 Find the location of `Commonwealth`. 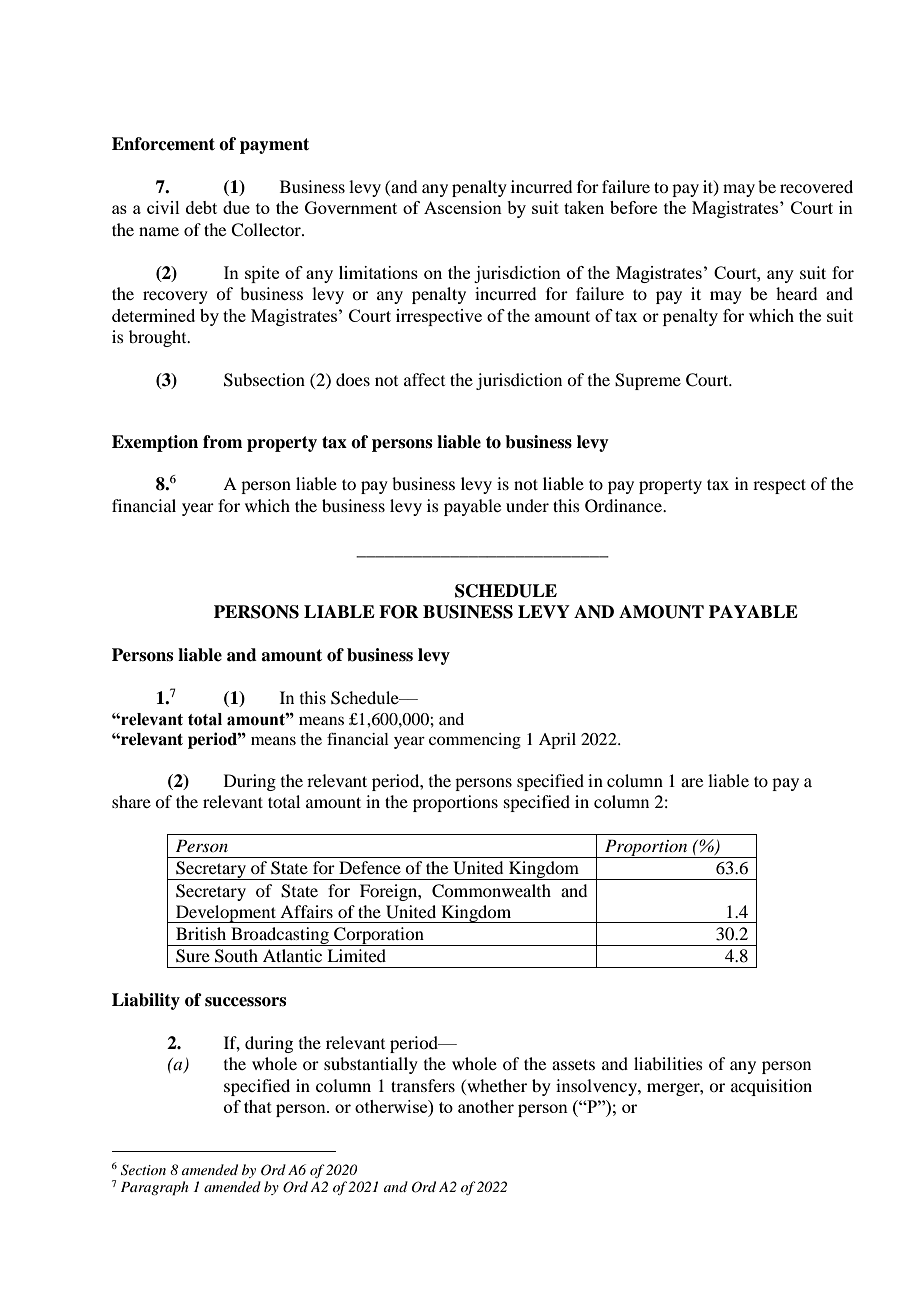

Commonwealth is located at coordinates (491, 891).
